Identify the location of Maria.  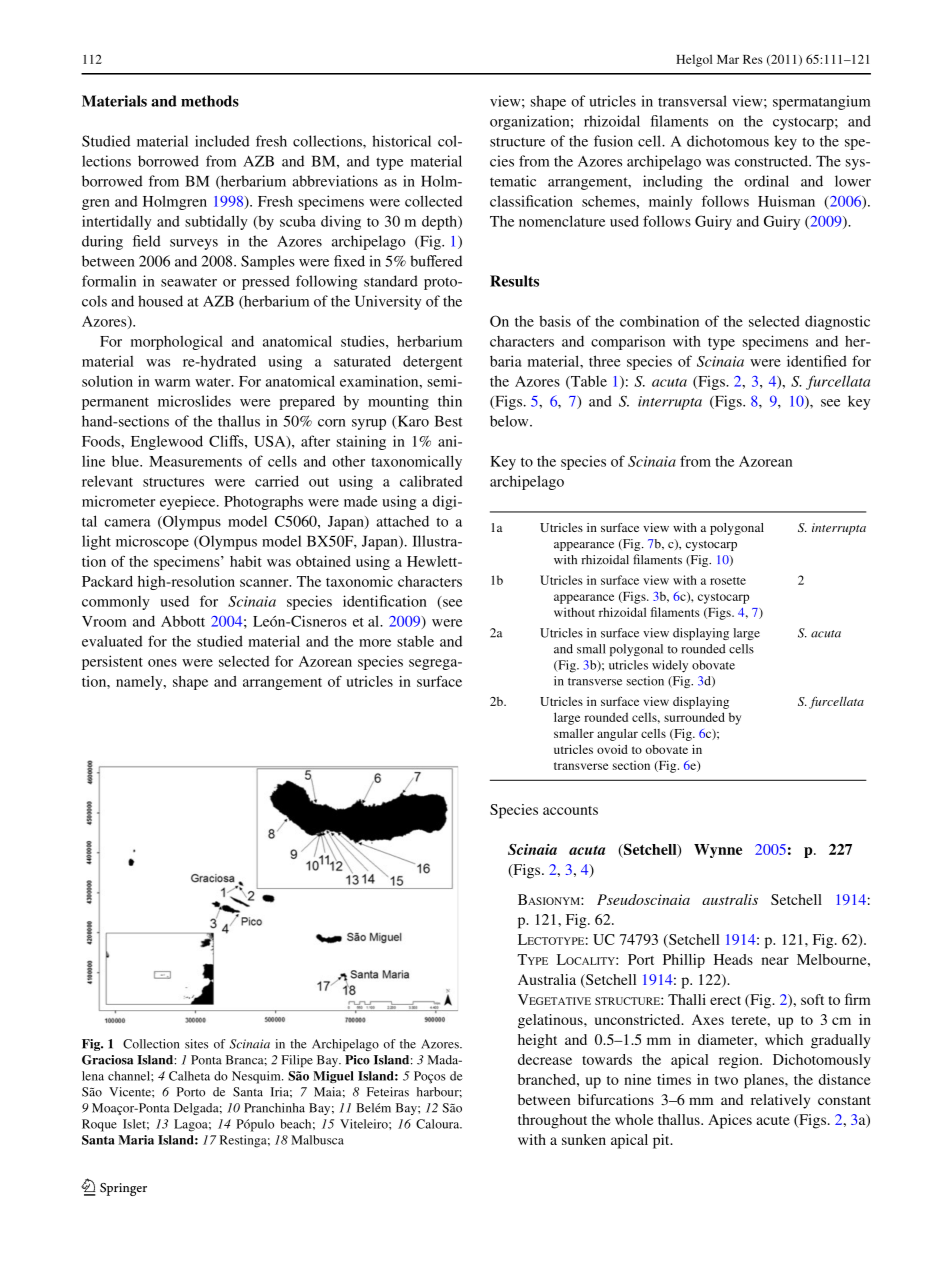
(136, 1140).
